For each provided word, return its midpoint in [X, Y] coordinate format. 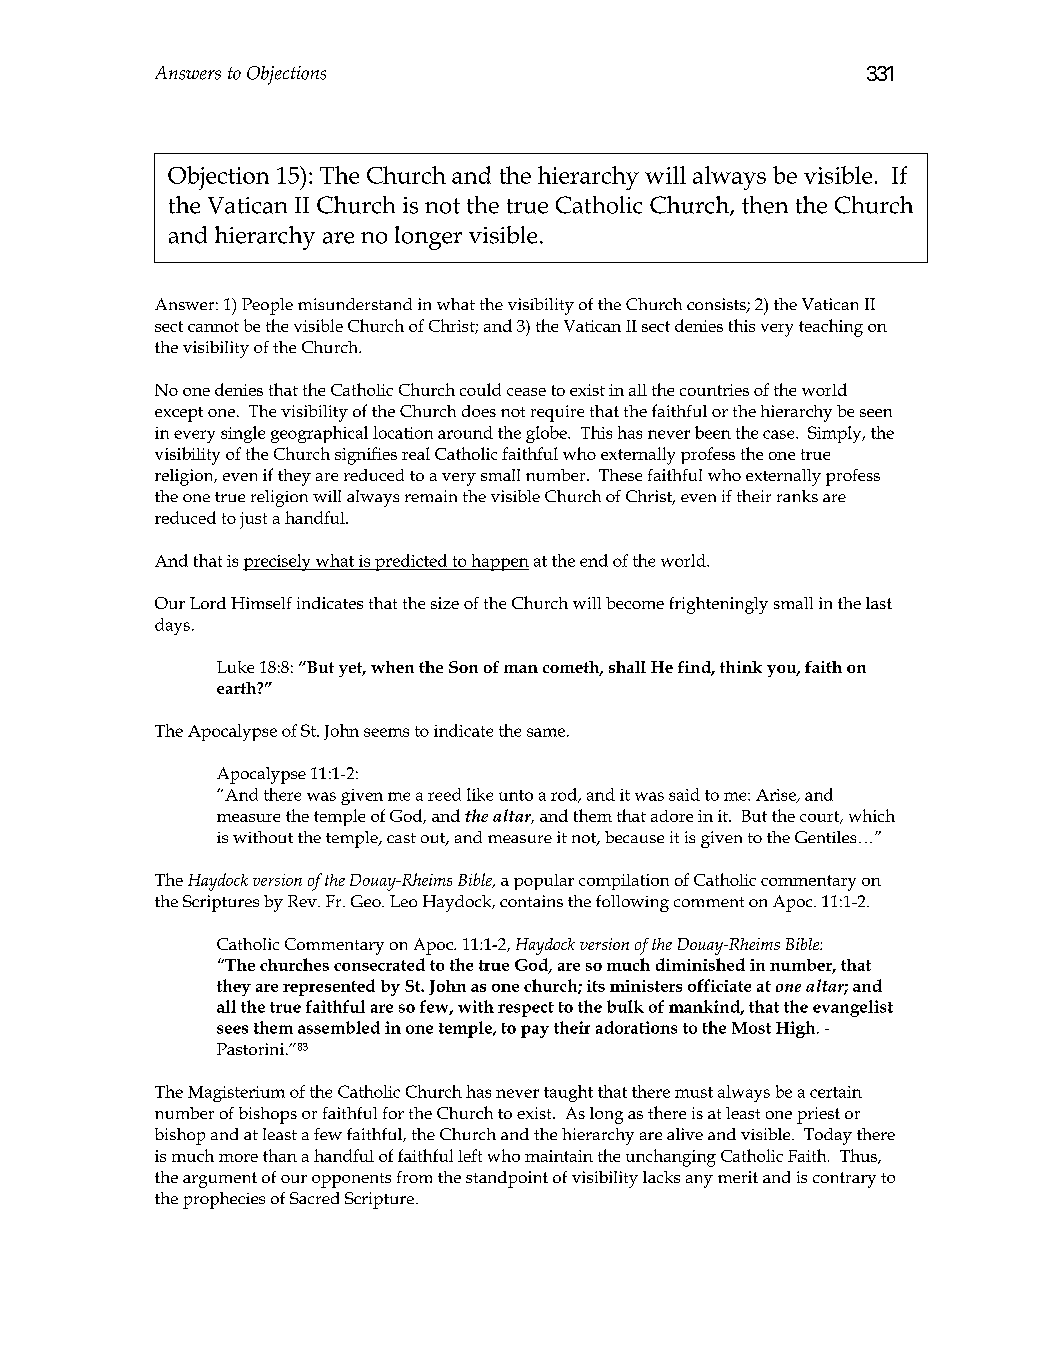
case [780, 434]
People [267, 306]
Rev [303, 901]
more [238, 1158]
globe [547, 434]
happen [499, 562]
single [243, 434]
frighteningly [719, 605]
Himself [261, 603]
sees [232, 1029]
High [797, 1029]
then [765, 205]
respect [526, 1009]
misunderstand [355, 304]
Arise [777, 796]
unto [516, 795]
